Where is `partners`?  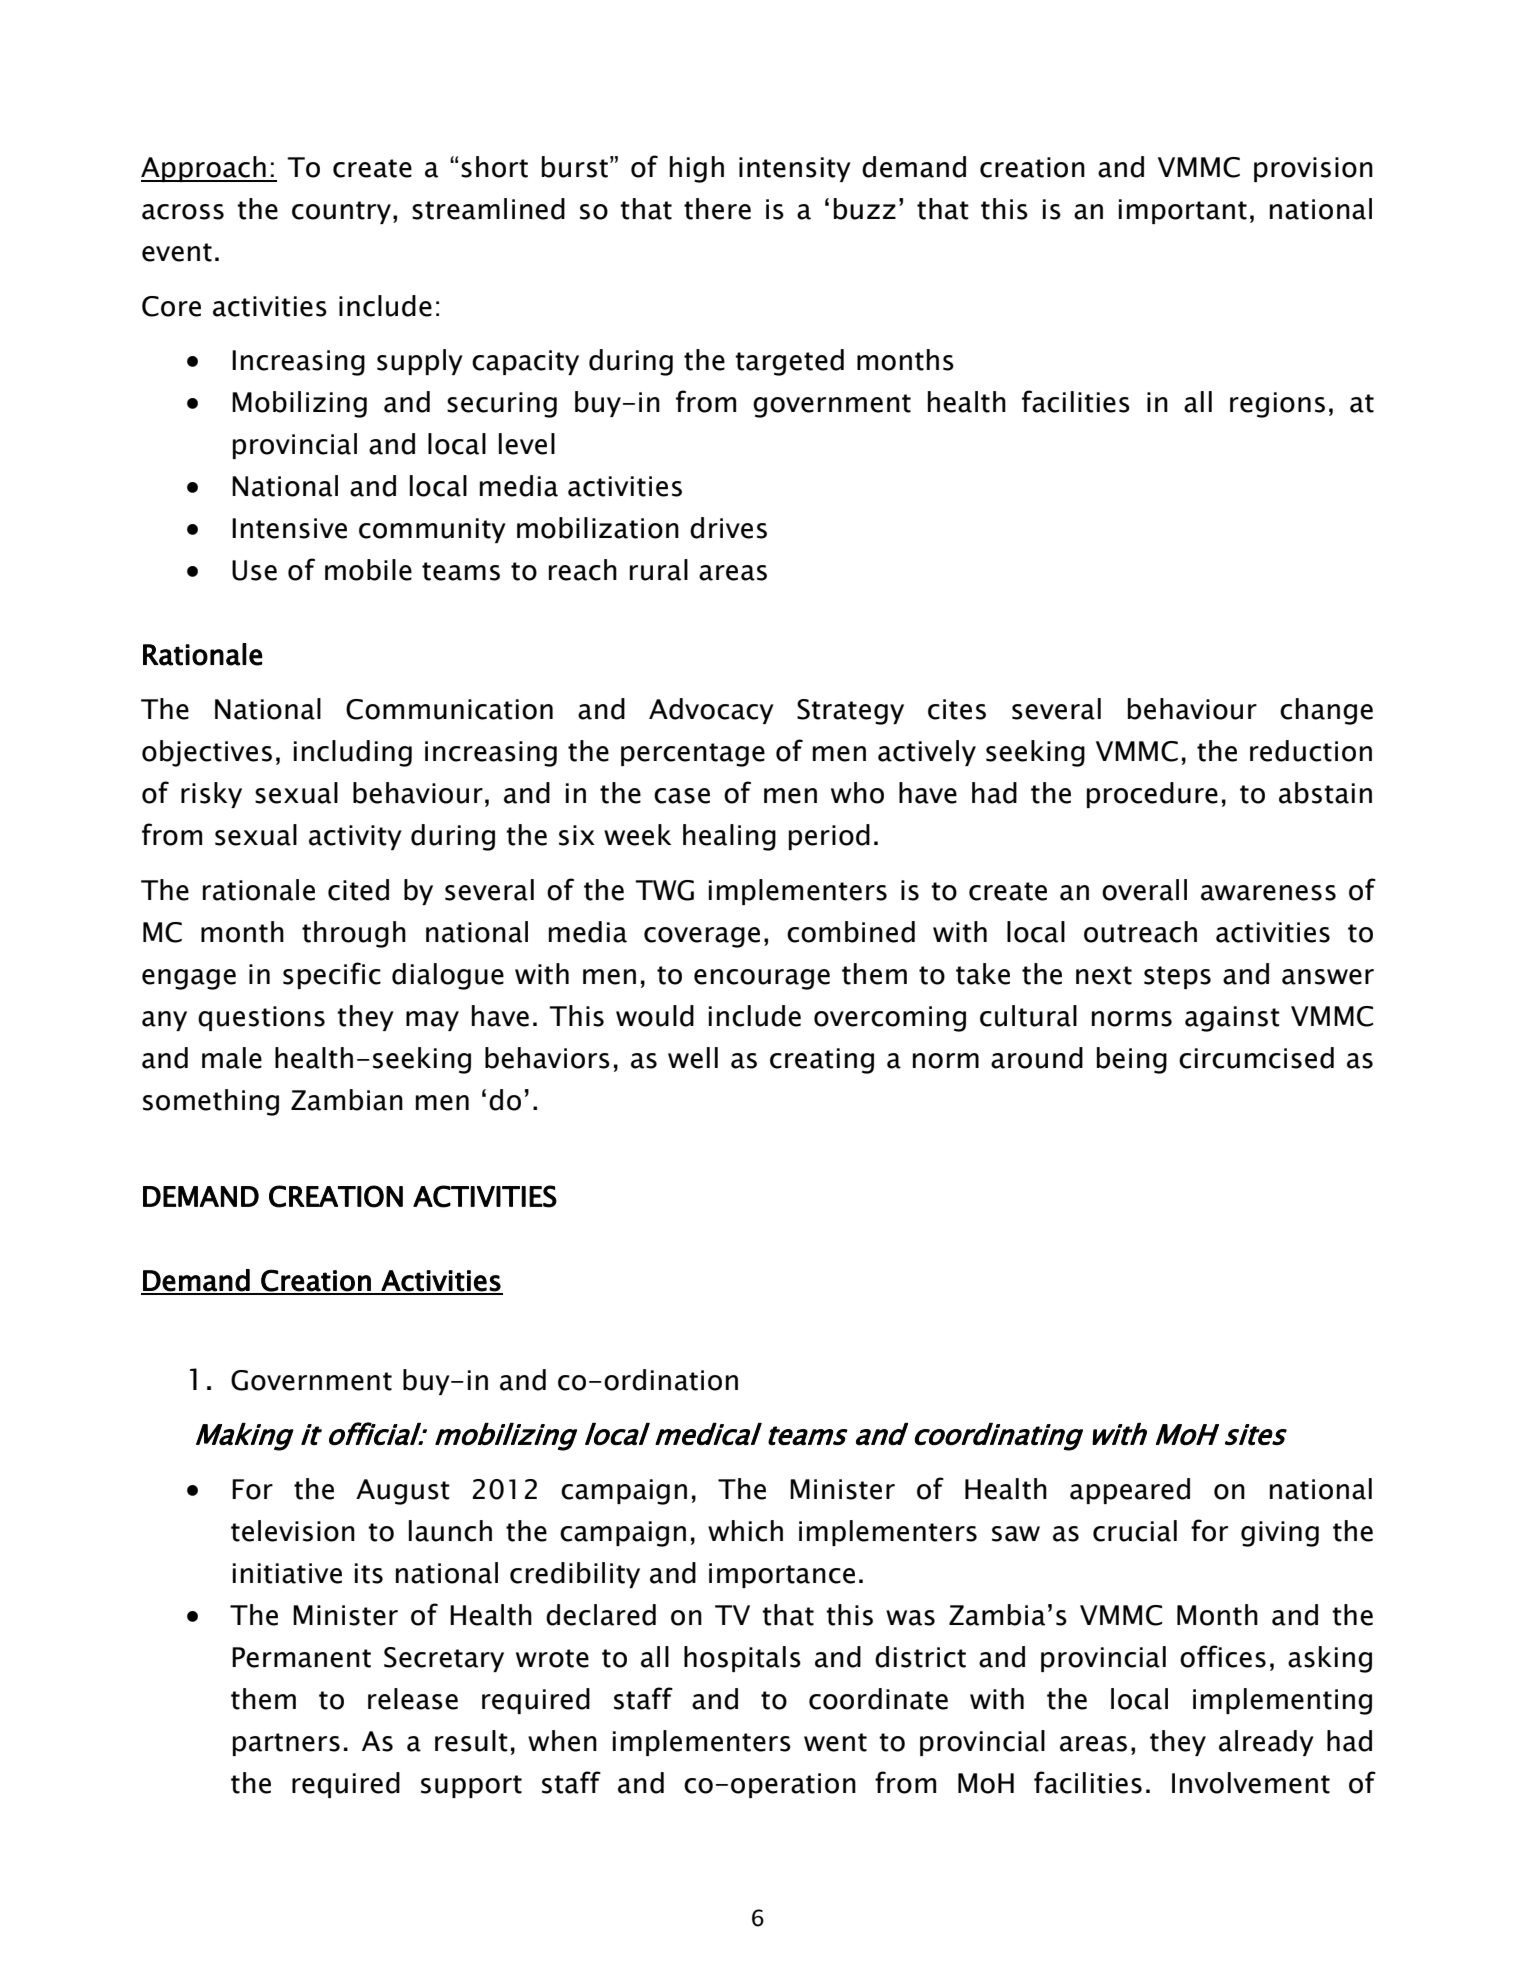
partners is located at coordinates (286, 1744).
